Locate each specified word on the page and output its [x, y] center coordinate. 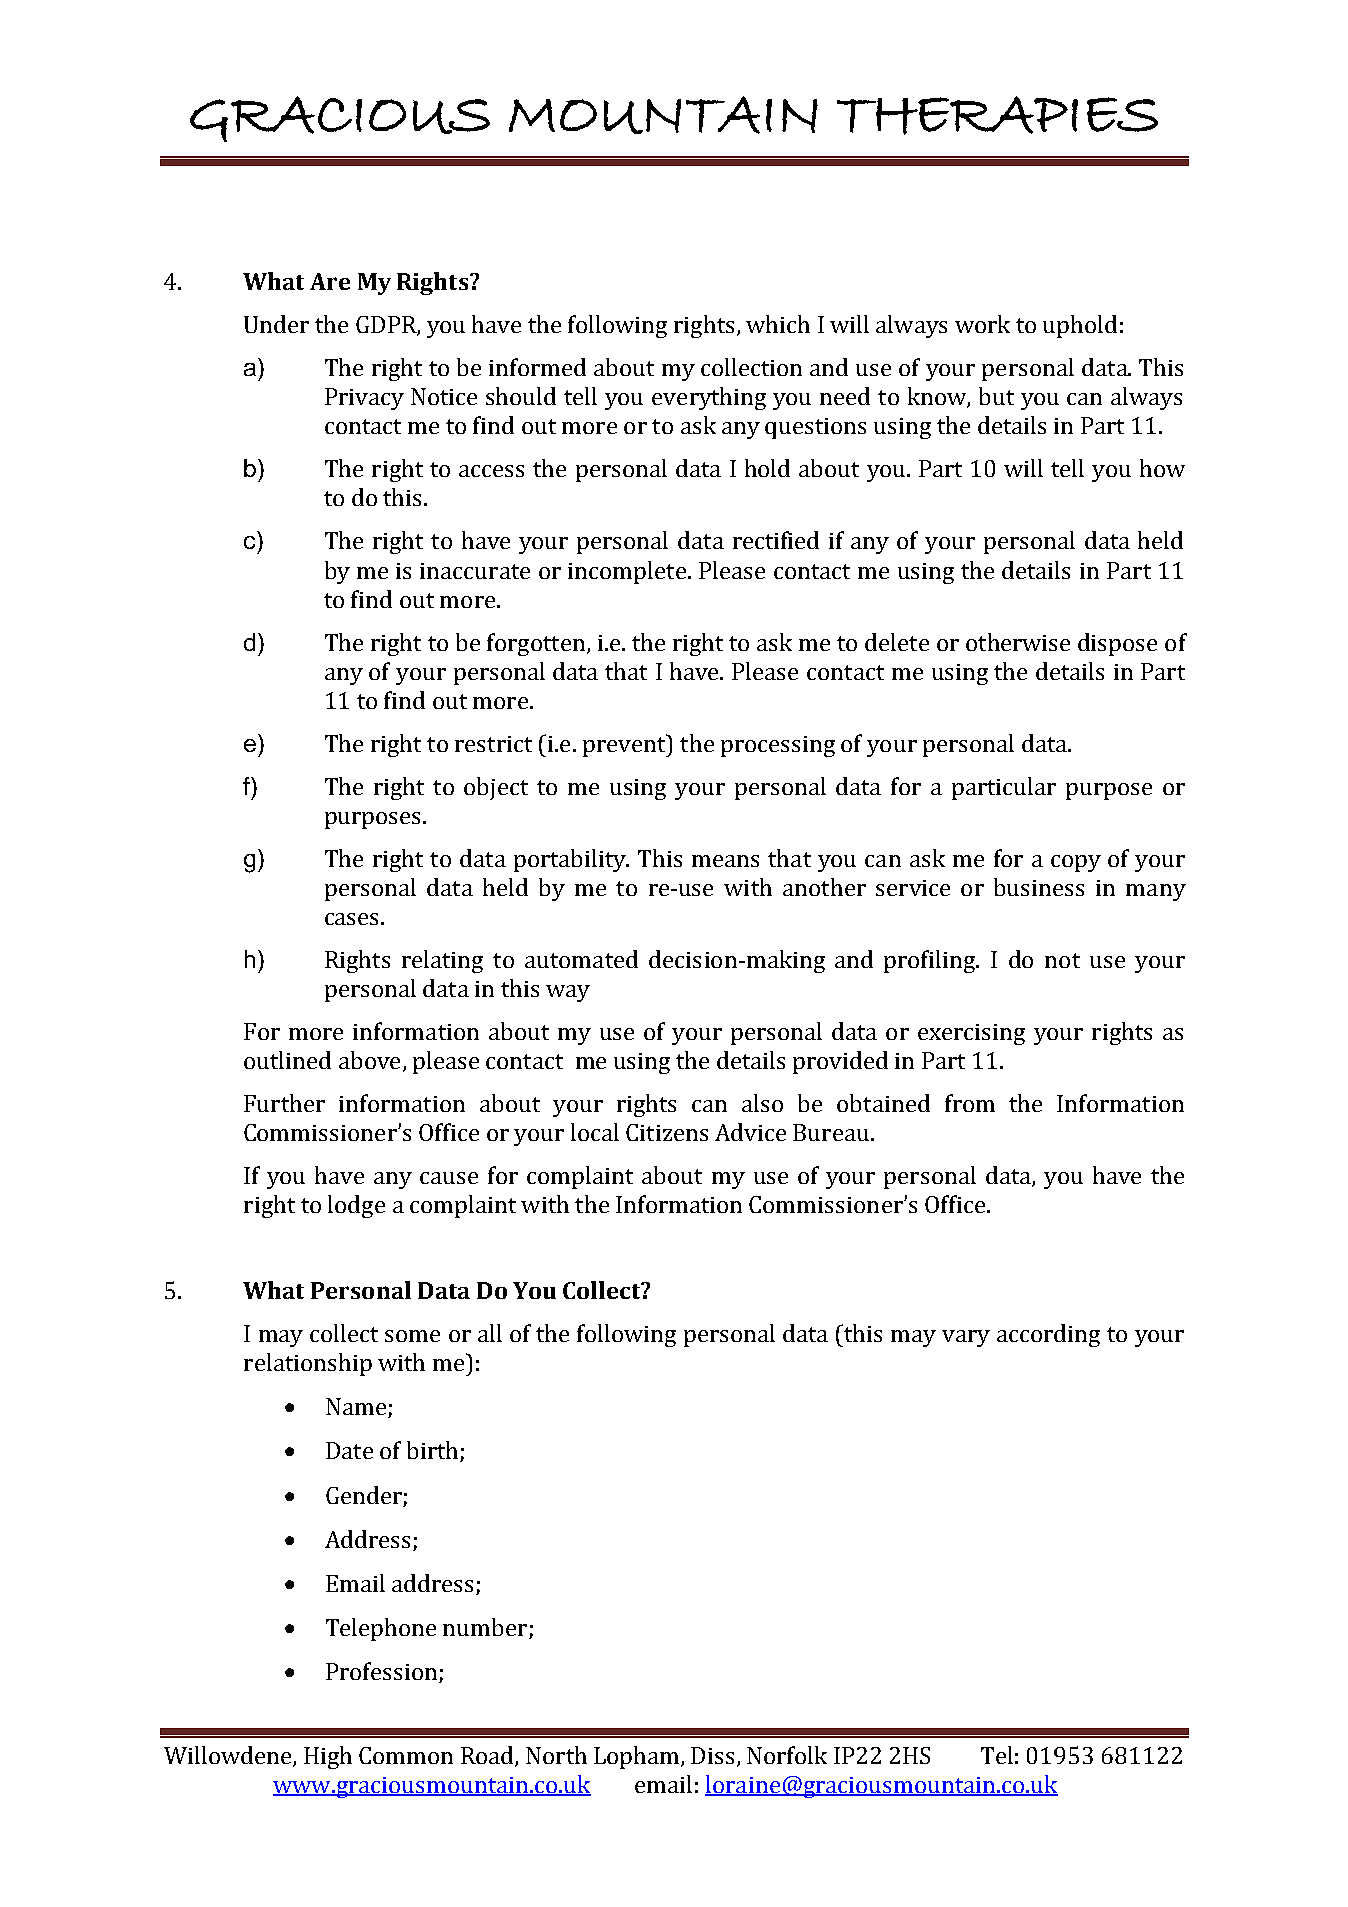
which [778, 324]
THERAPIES [997, 115]
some [412, 1336]
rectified [776, 540]
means [725, 861]
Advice [750, 1132]
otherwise [1018, 642]
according [1048, 1335]
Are [330, 281]
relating [442, 961]
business [1039, 887]
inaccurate [475, 571]
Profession [381, 1671]
